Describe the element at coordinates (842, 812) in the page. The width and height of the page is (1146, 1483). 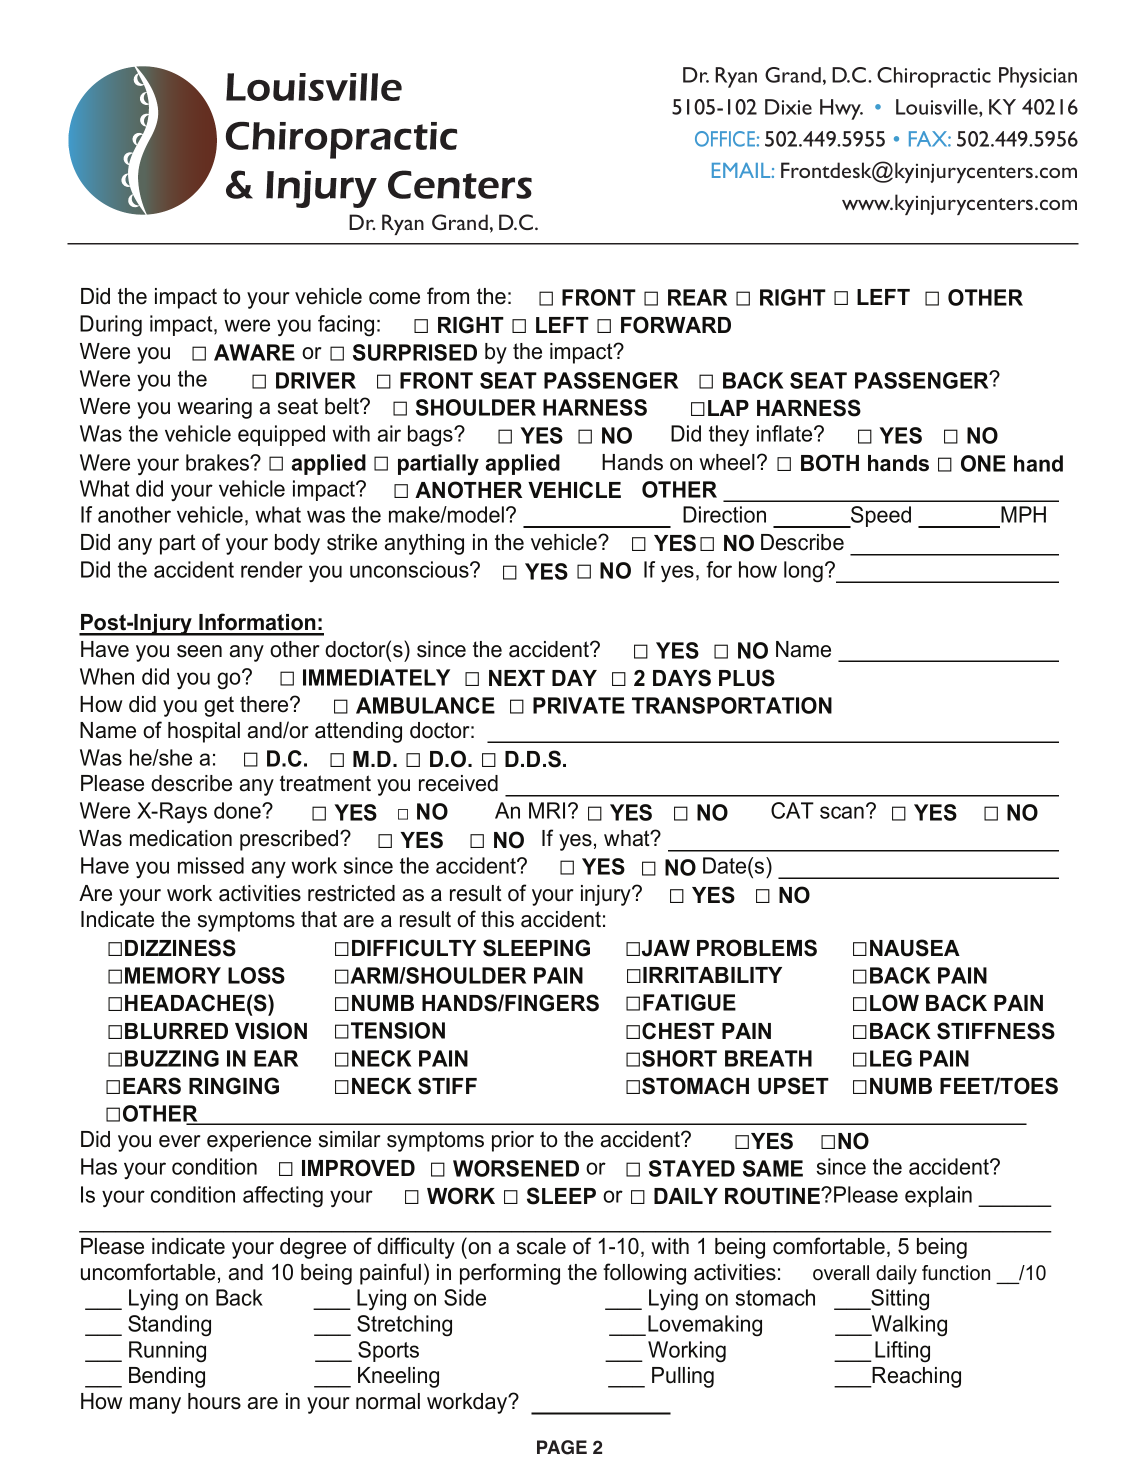
I see `scan` at that location.
